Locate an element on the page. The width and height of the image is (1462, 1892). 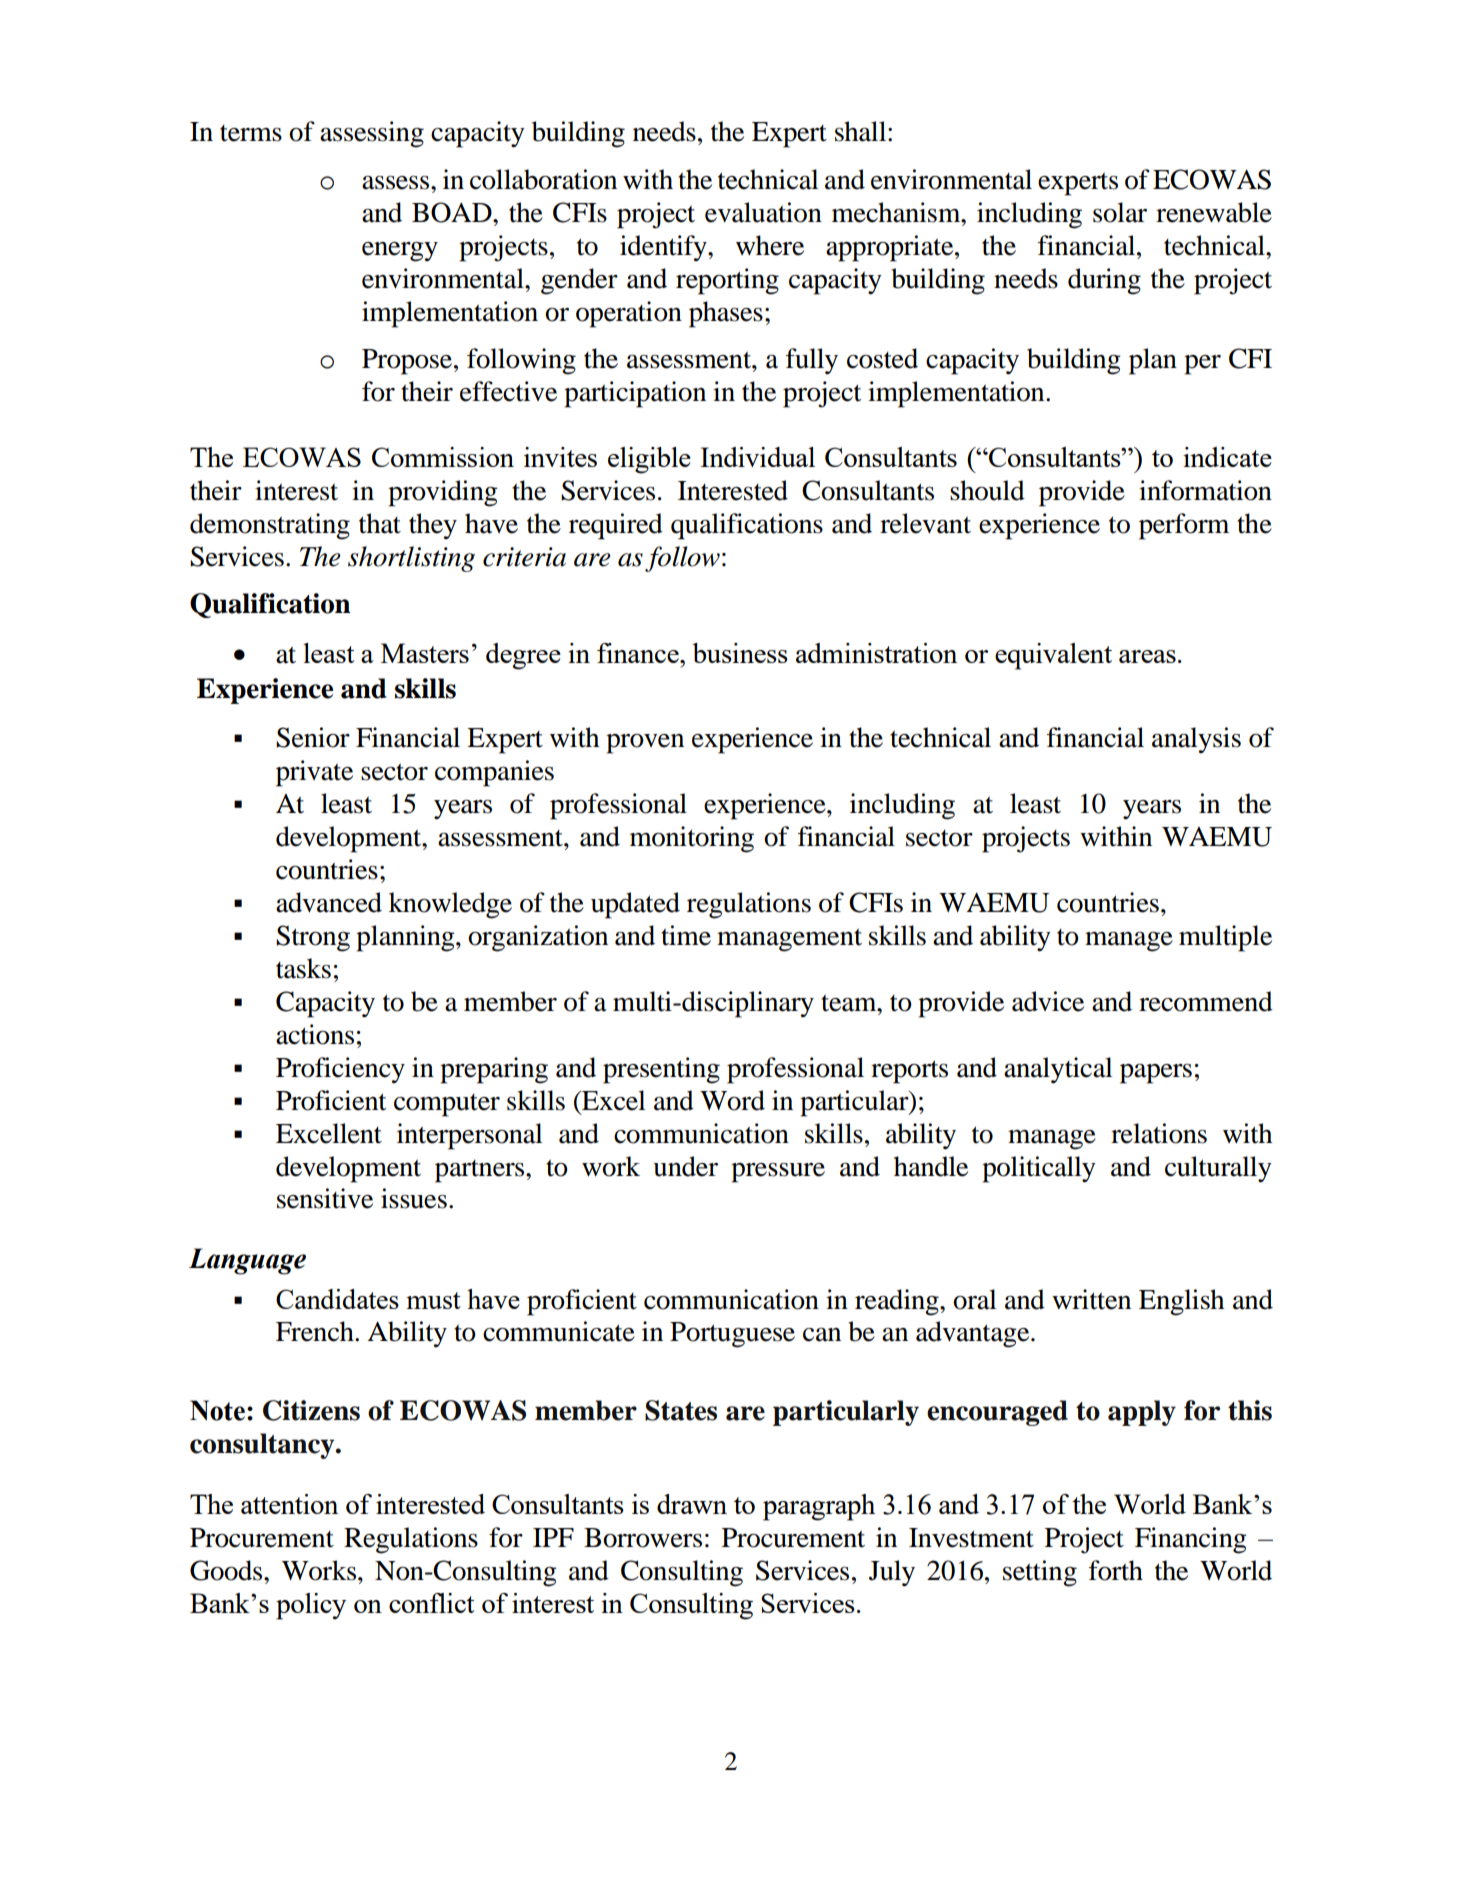
solar is located at coordinates (1120, 212).
